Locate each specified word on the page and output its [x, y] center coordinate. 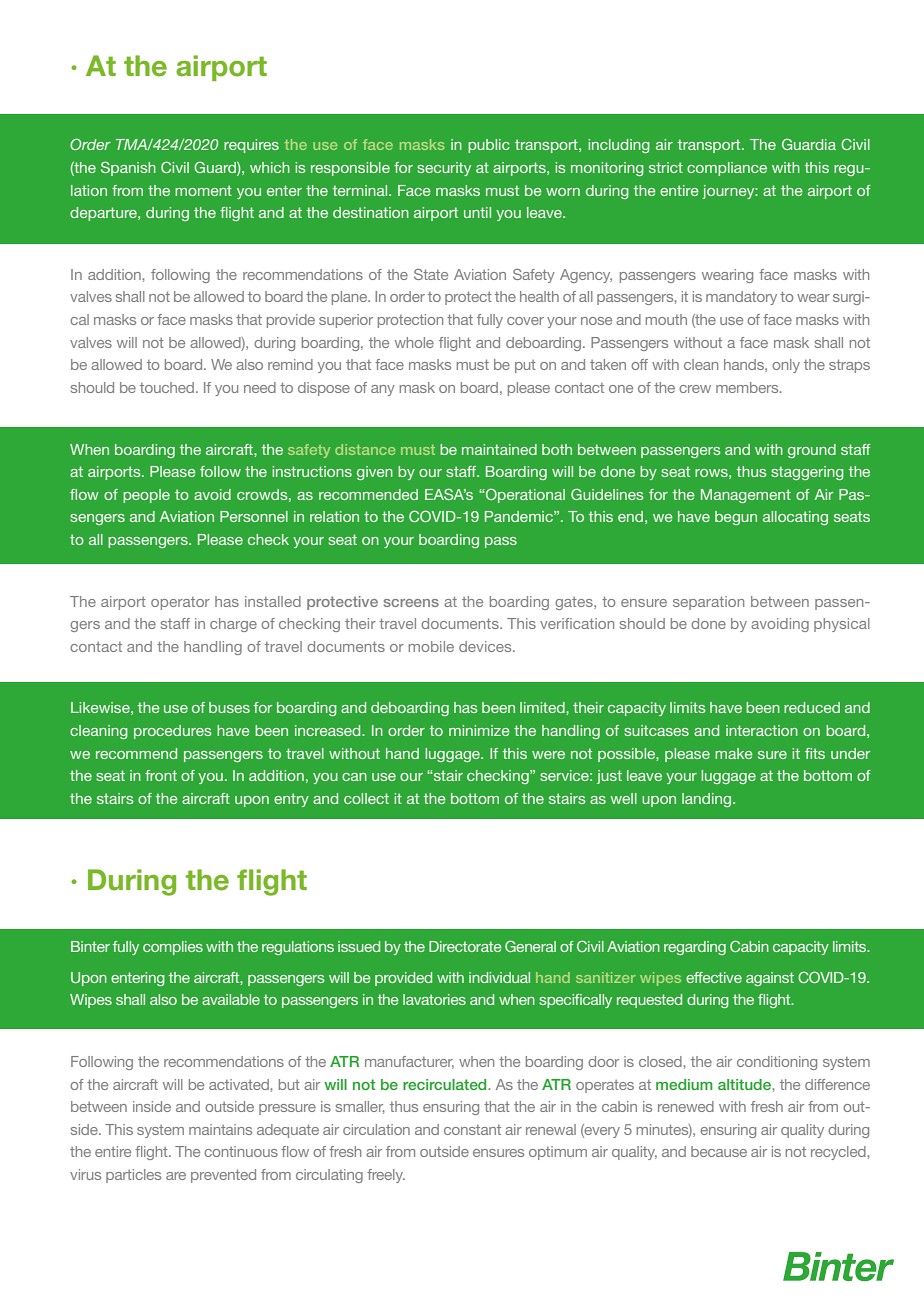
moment [203, 190]
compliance [727, 169]
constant [472, 1130]
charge [233, 625]
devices [486, 646]
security [444, 169]
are [176, 1176]
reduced [812, 707]
